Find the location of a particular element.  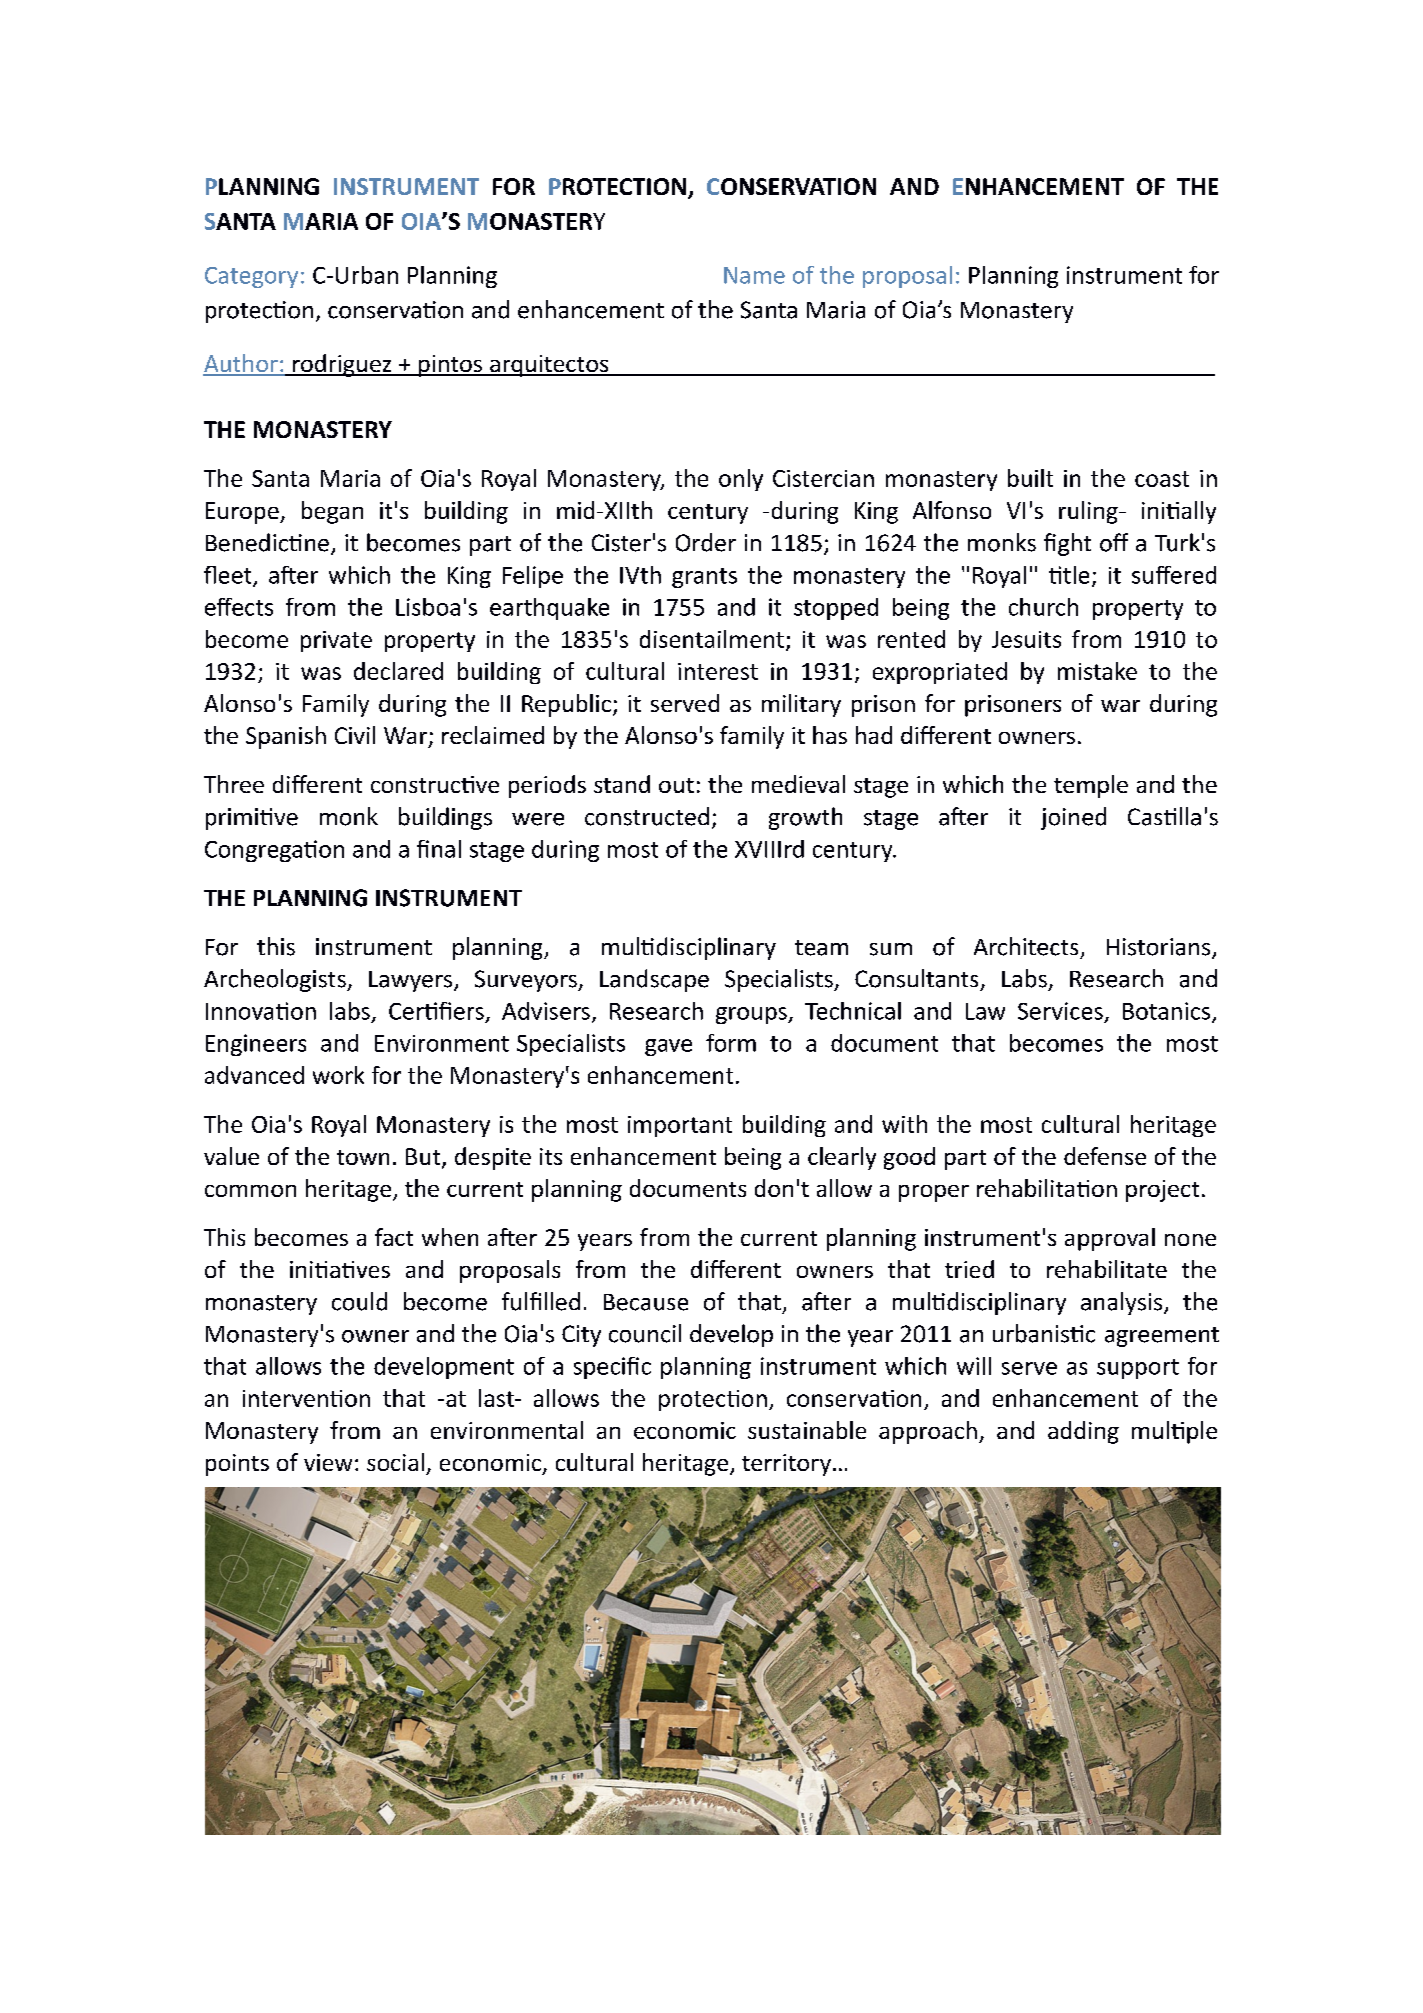

work is located at coordinates (338, 1075).
